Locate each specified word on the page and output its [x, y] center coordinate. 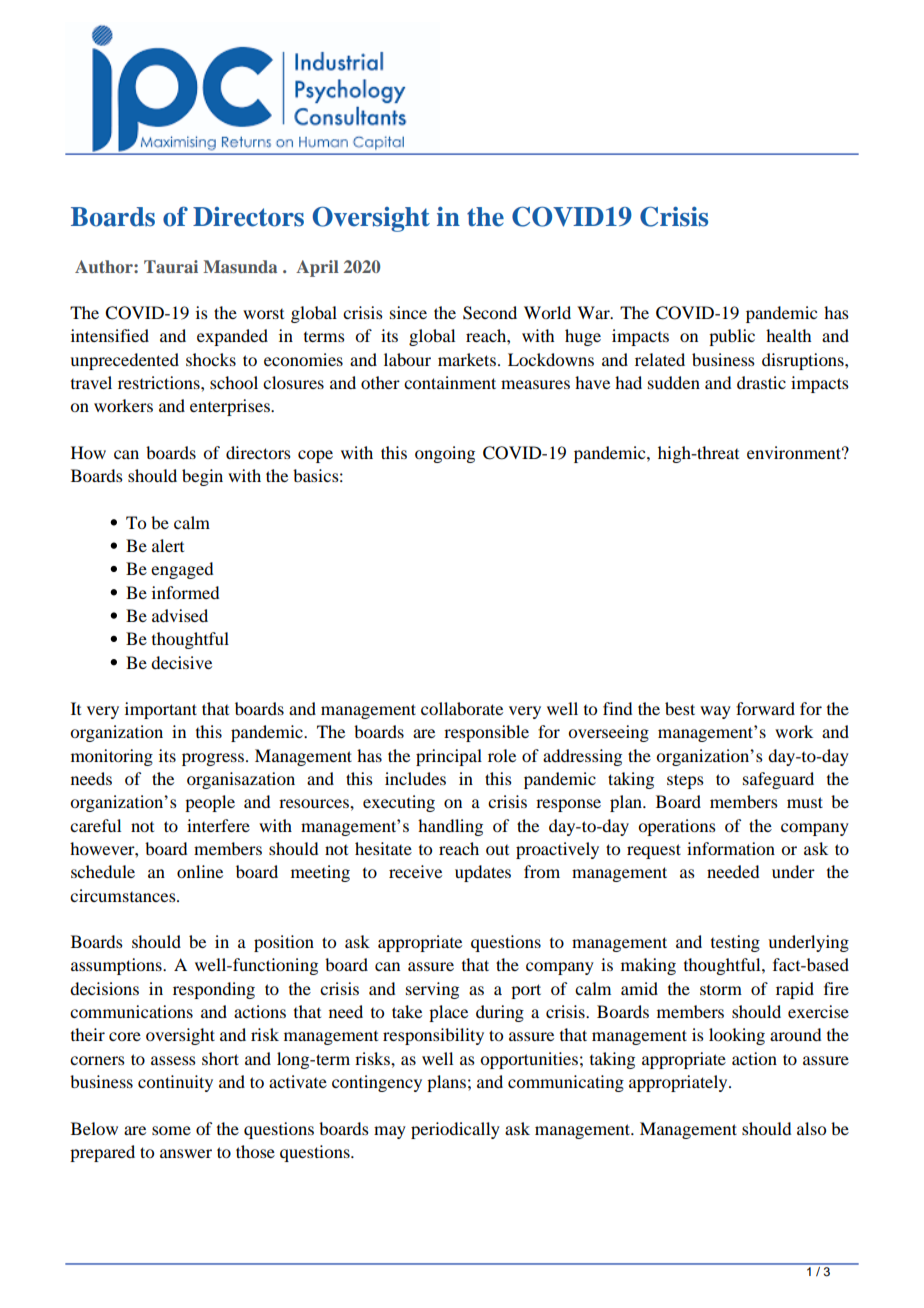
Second [490, 313]
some [171, 1130]
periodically [455, 1130]
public [732, 337]
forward [765, 708]
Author [105, 266]
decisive [181, 662]
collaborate [462, 708]
